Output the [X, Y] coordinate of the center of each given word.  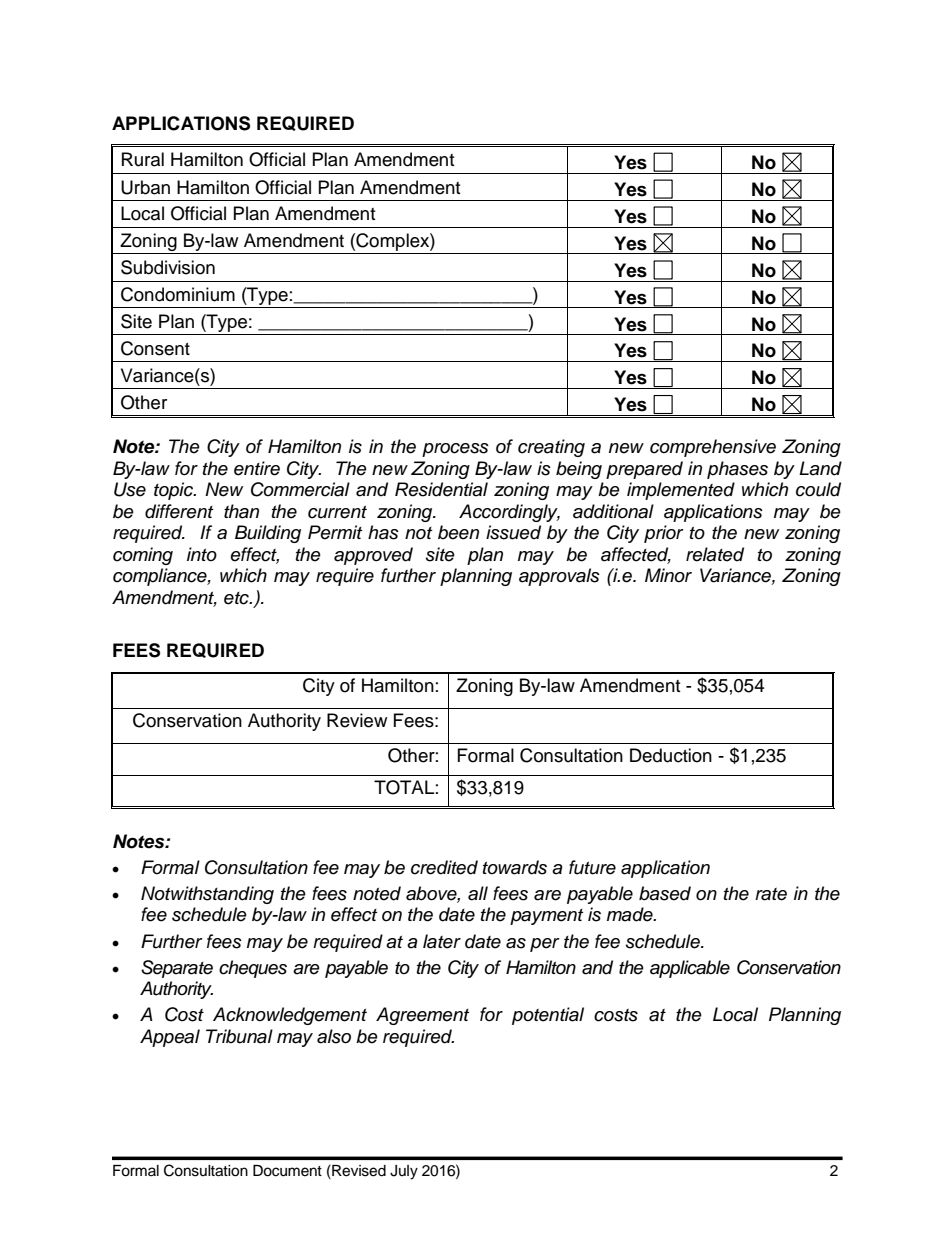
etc [237, 598]
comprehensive [713, 448]
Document [287, 1171]
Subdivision [168, 267]
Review [357, 720]
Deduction [671, 755]
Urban [145, 187]
